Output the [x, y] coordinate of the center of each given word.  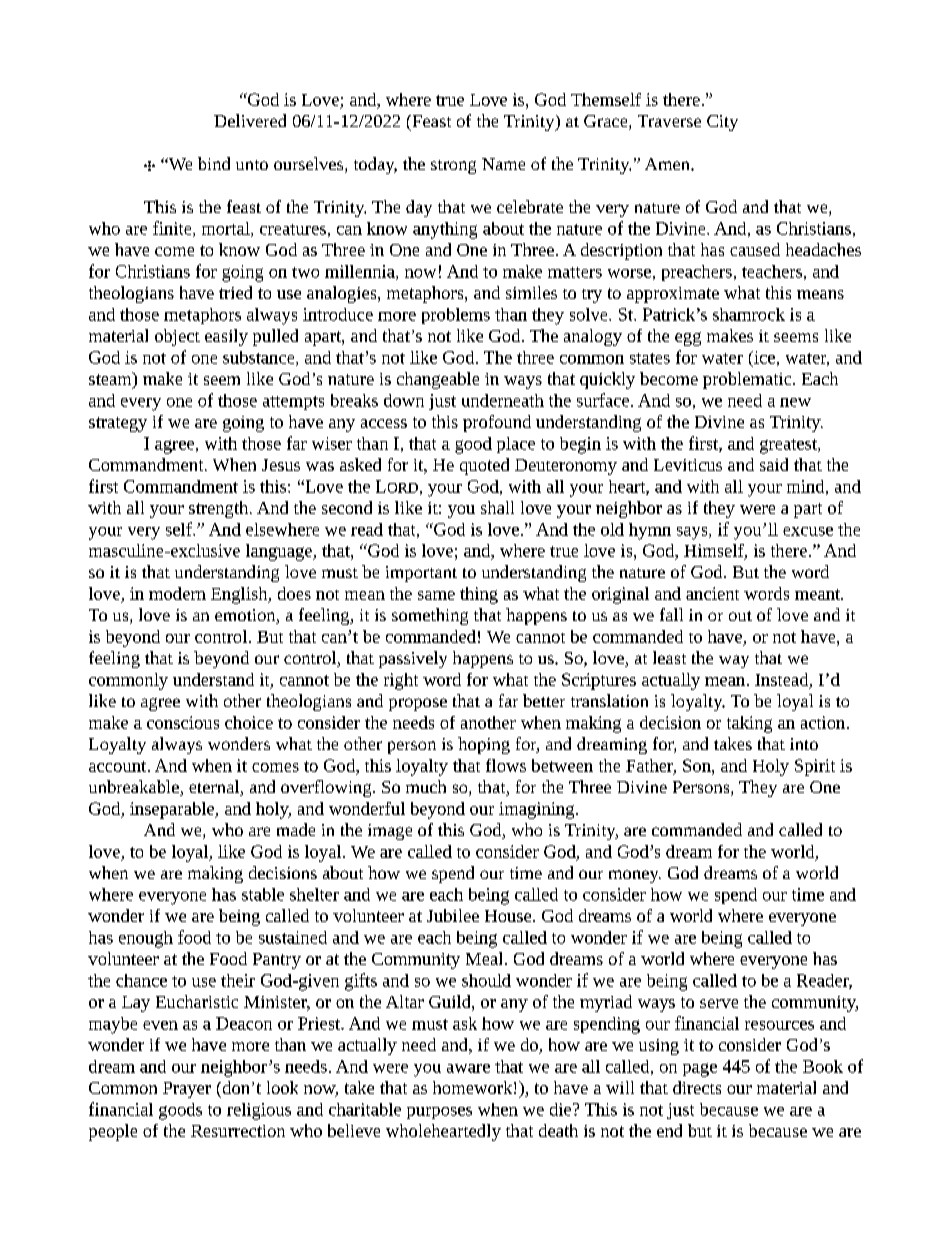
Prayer [187, 1090]
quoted [484, 466]
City [722, 123]
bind [214, 163]
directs [697, 1087]
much [426, 786]
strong [453, 167]
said [774, 464]
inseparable [173, 810]
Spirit [815, 767]
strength [220, 509]
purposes [439, 1113]
